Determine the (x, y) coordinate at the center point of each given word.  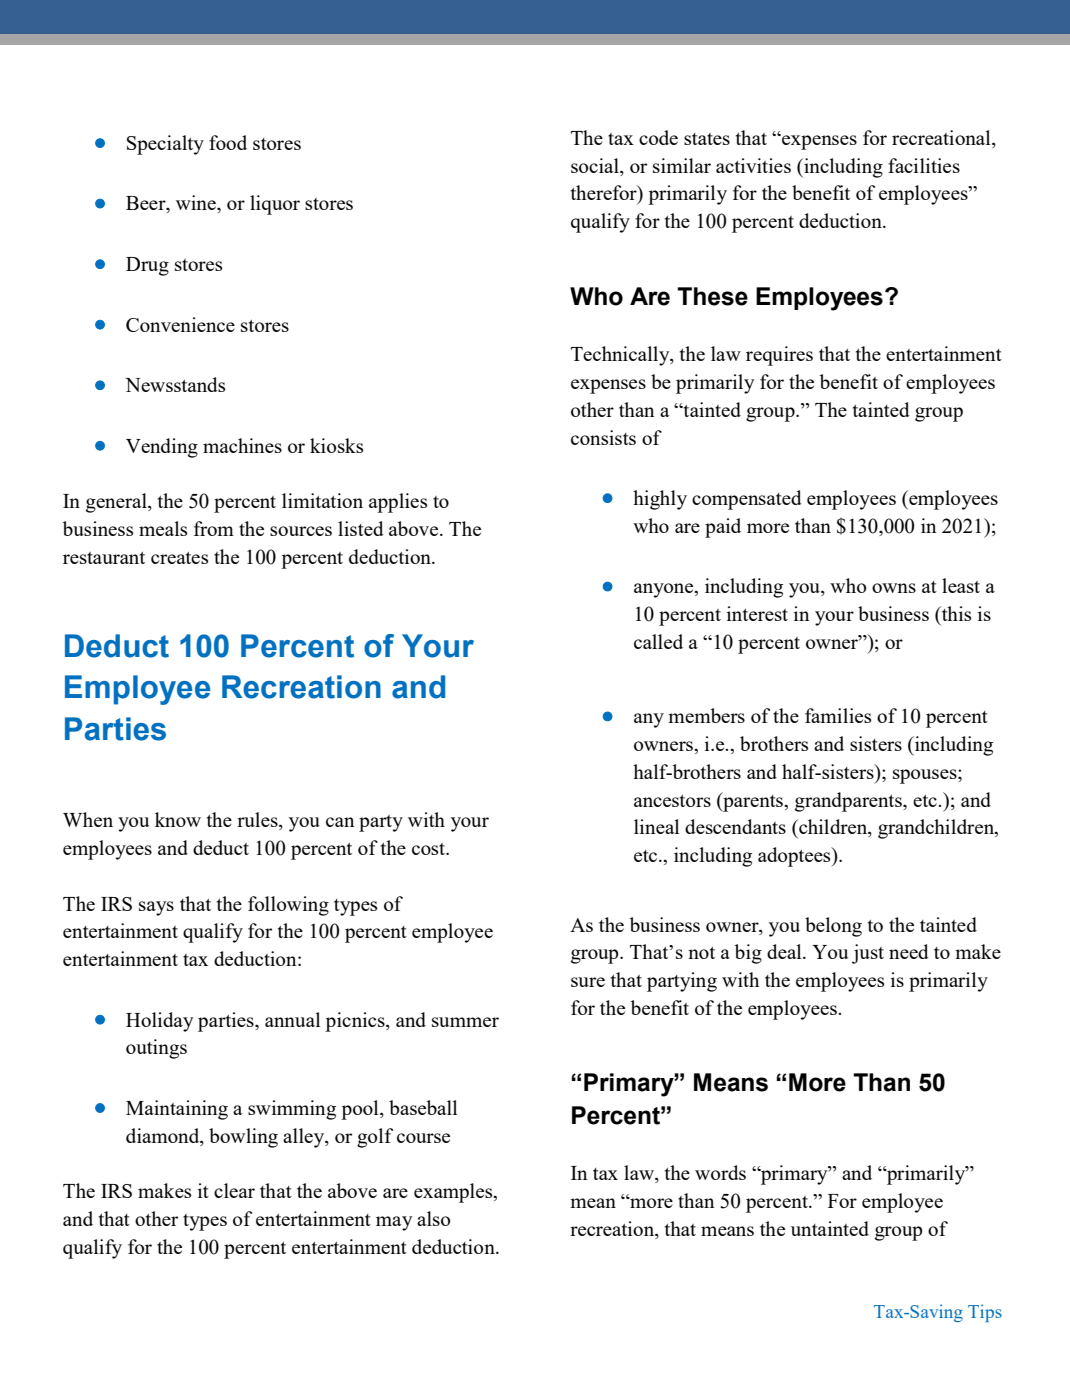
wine (197, 204)
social (596, 165)
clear (234, 1190)
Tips (985, 1313)
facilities (924, 165)
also (433, 1218)
